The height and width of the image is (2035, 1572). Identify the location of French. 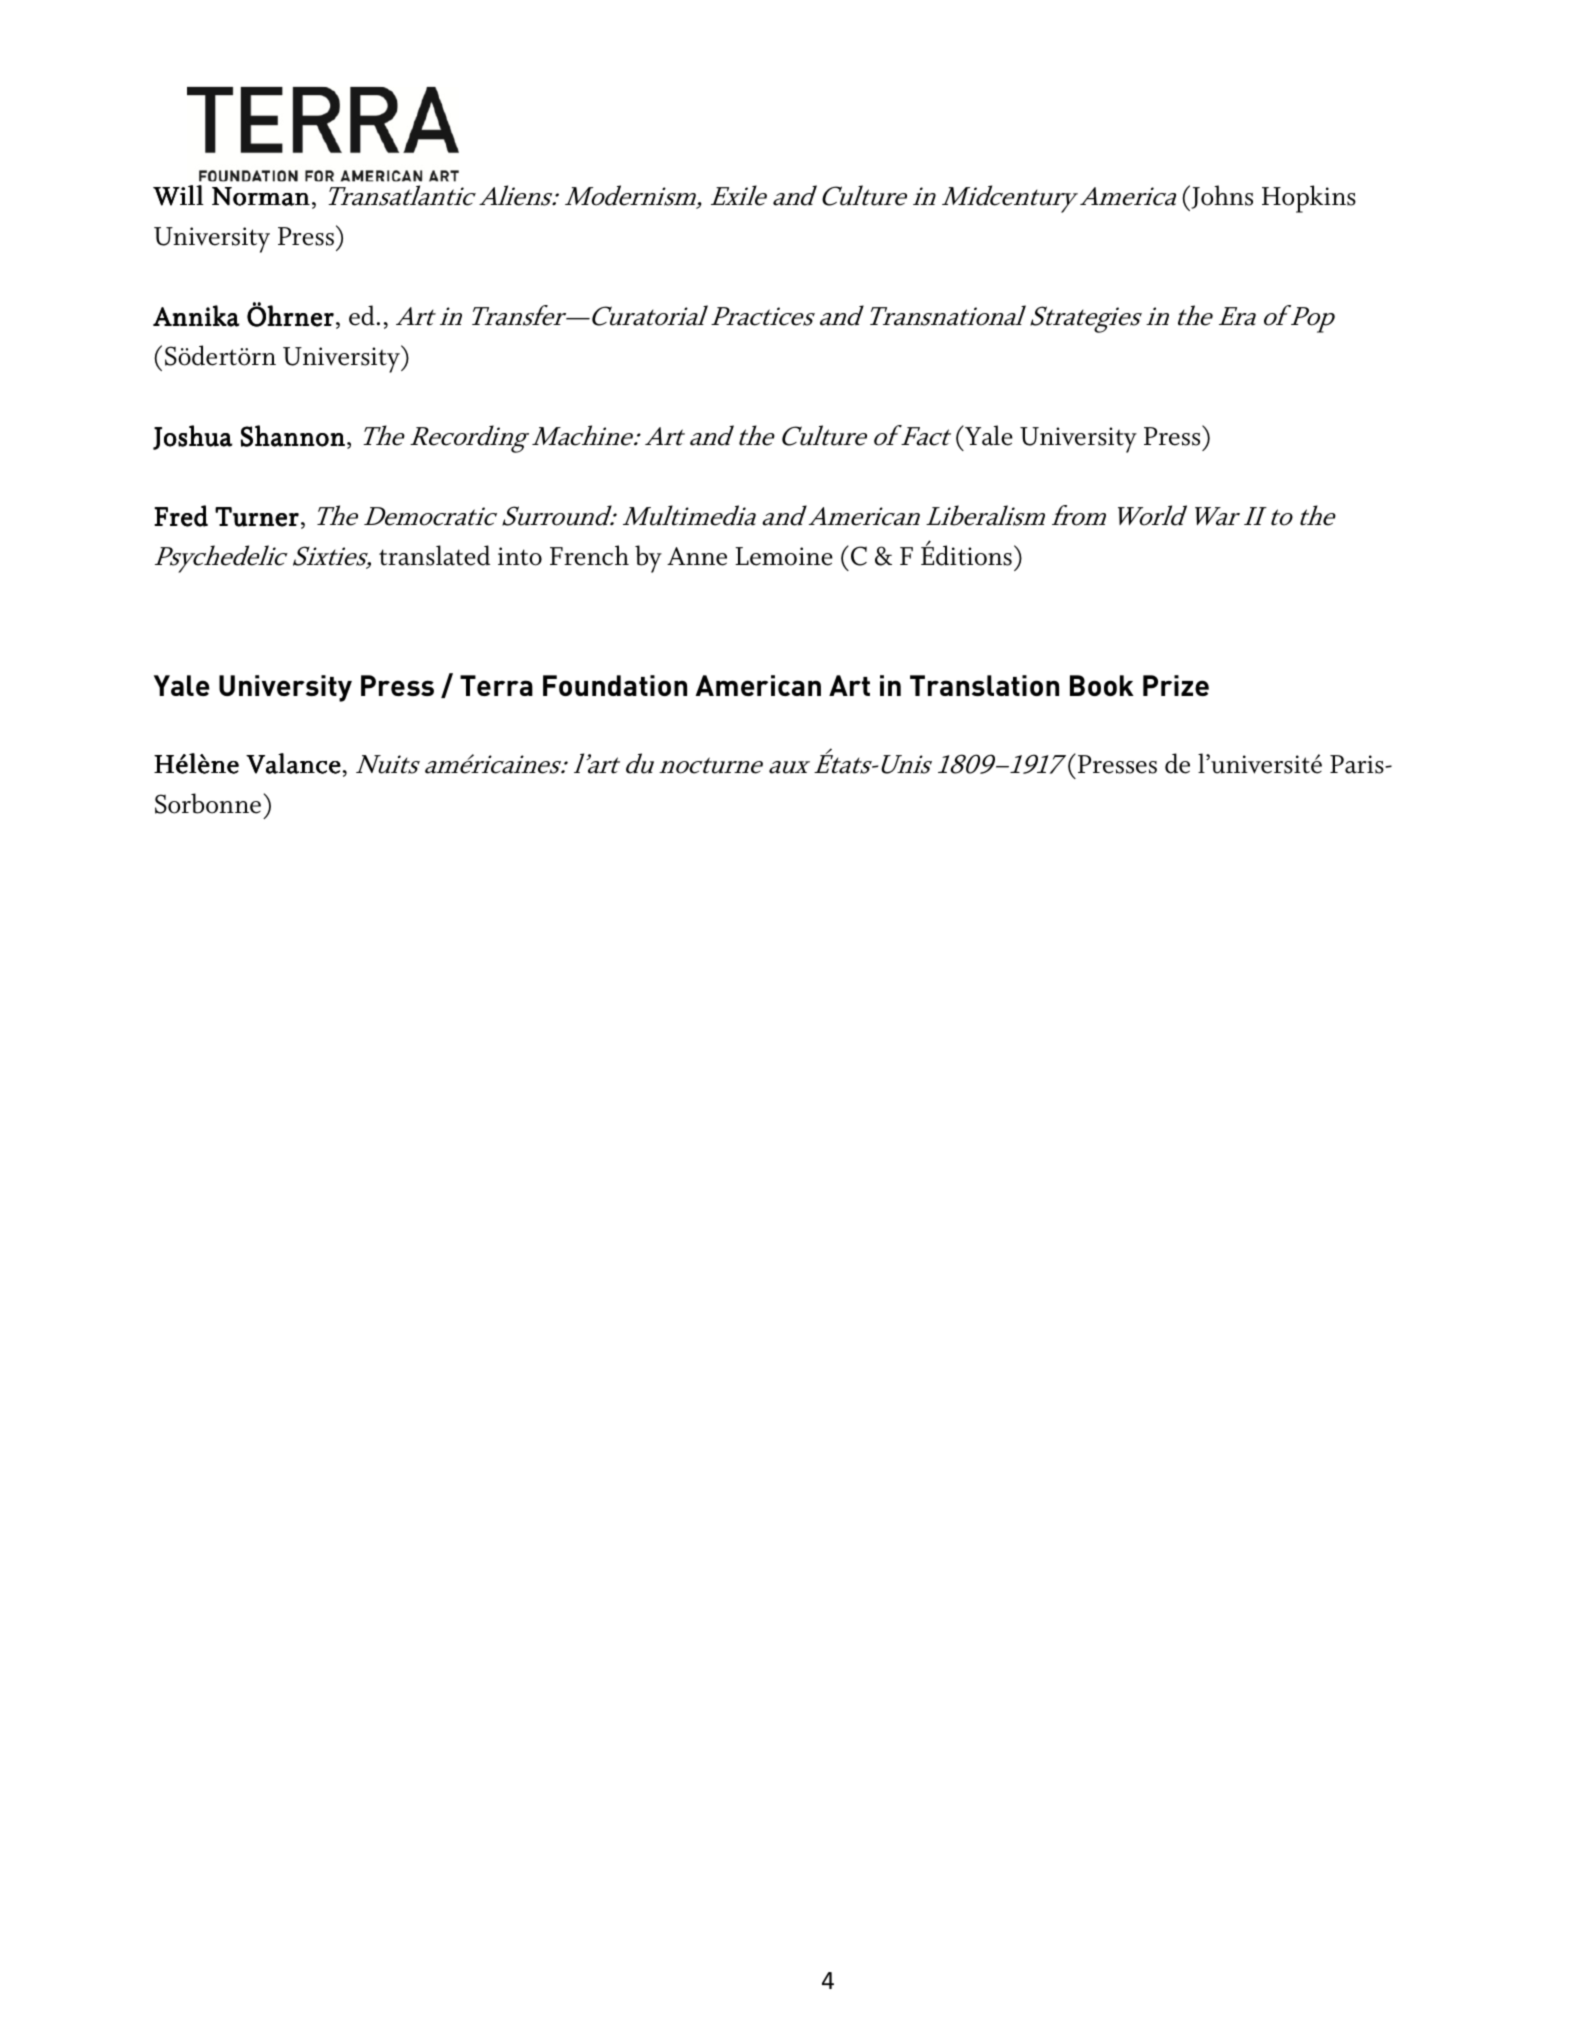
(589, 555).
